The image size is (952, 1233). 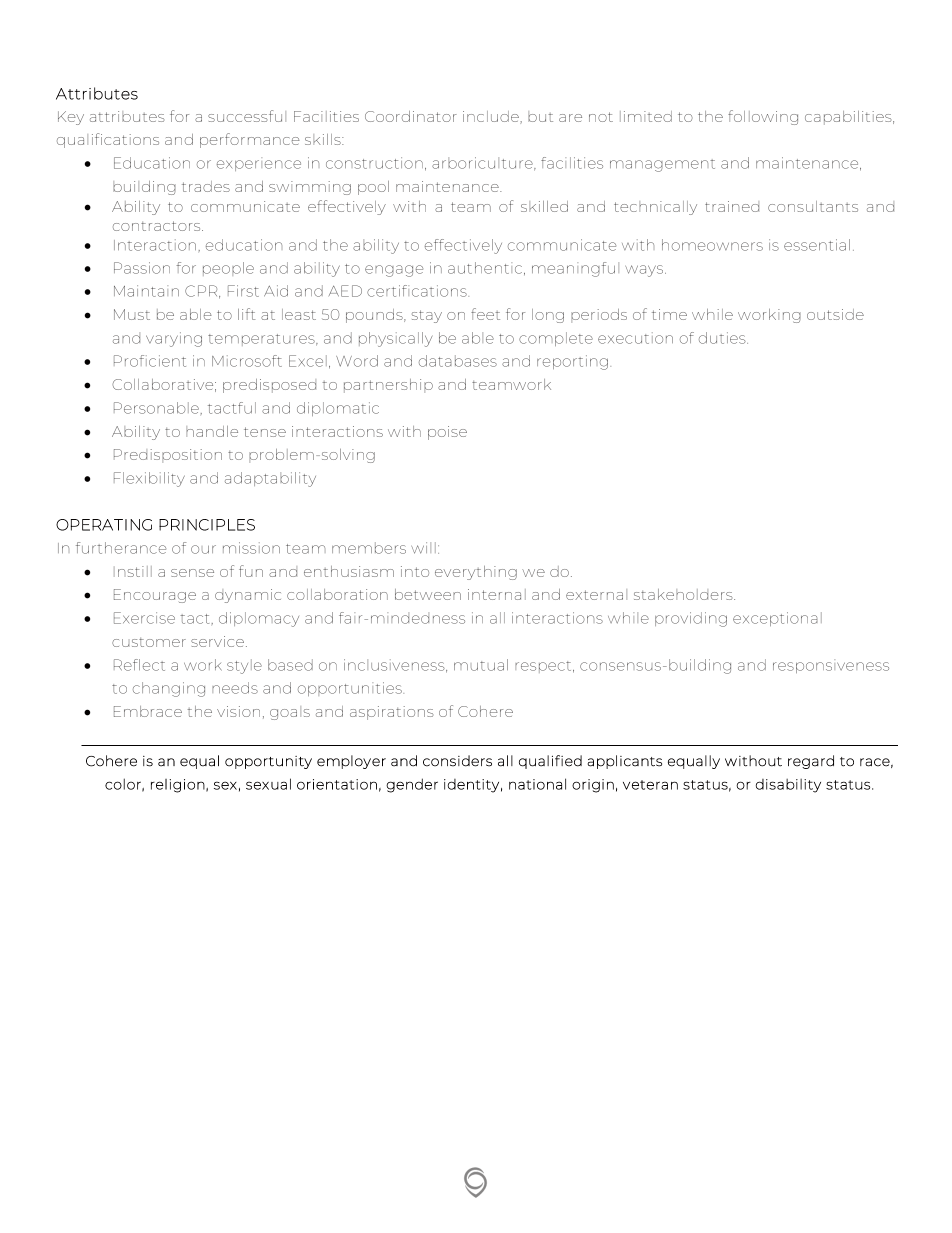 What do you see at coordinates (268, 762) in the image?
I see `opportunity` at bounding box center [268, 762].
